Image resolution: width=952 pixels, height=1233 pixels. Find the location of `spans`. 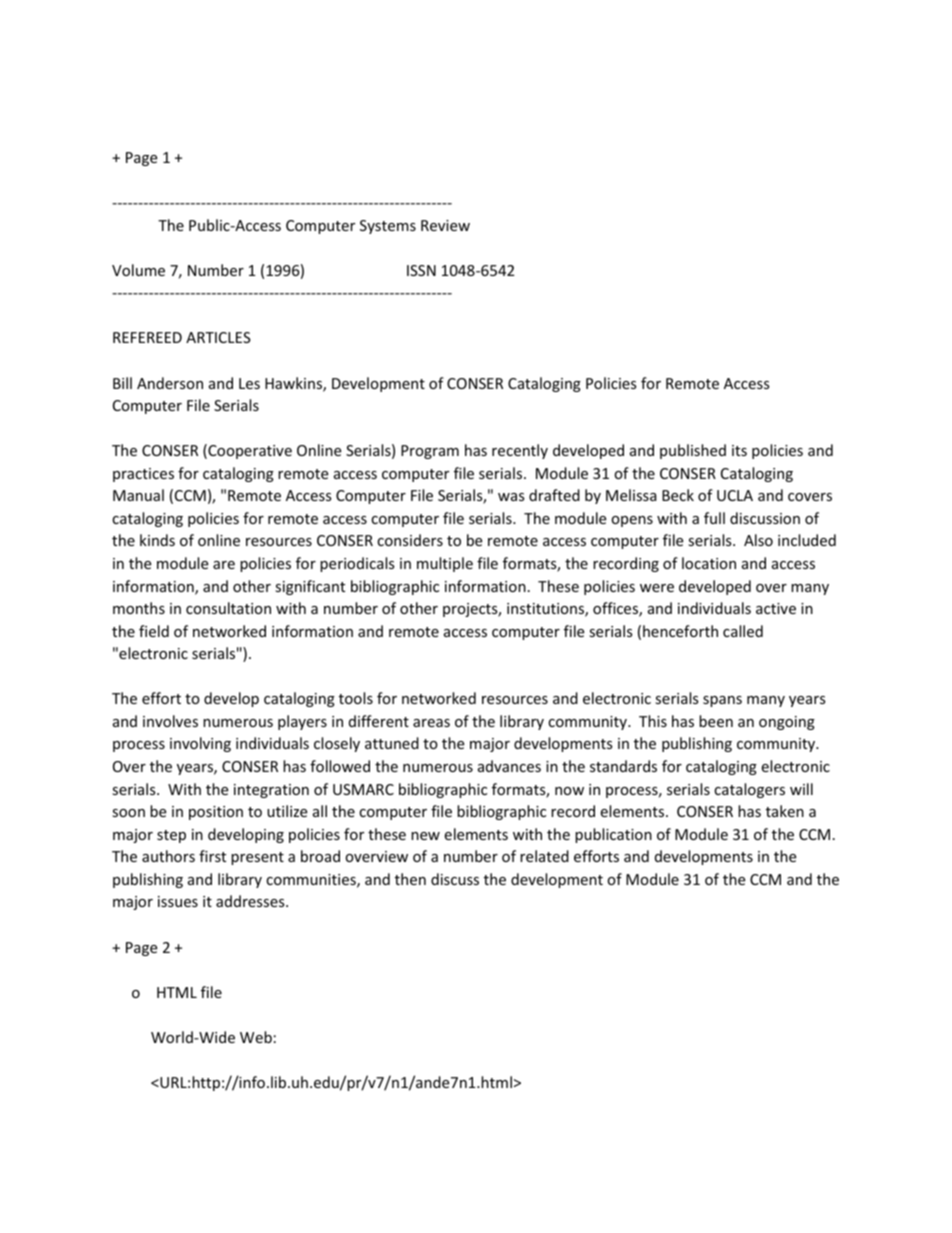

spans is located at coordinates (722, 701).
